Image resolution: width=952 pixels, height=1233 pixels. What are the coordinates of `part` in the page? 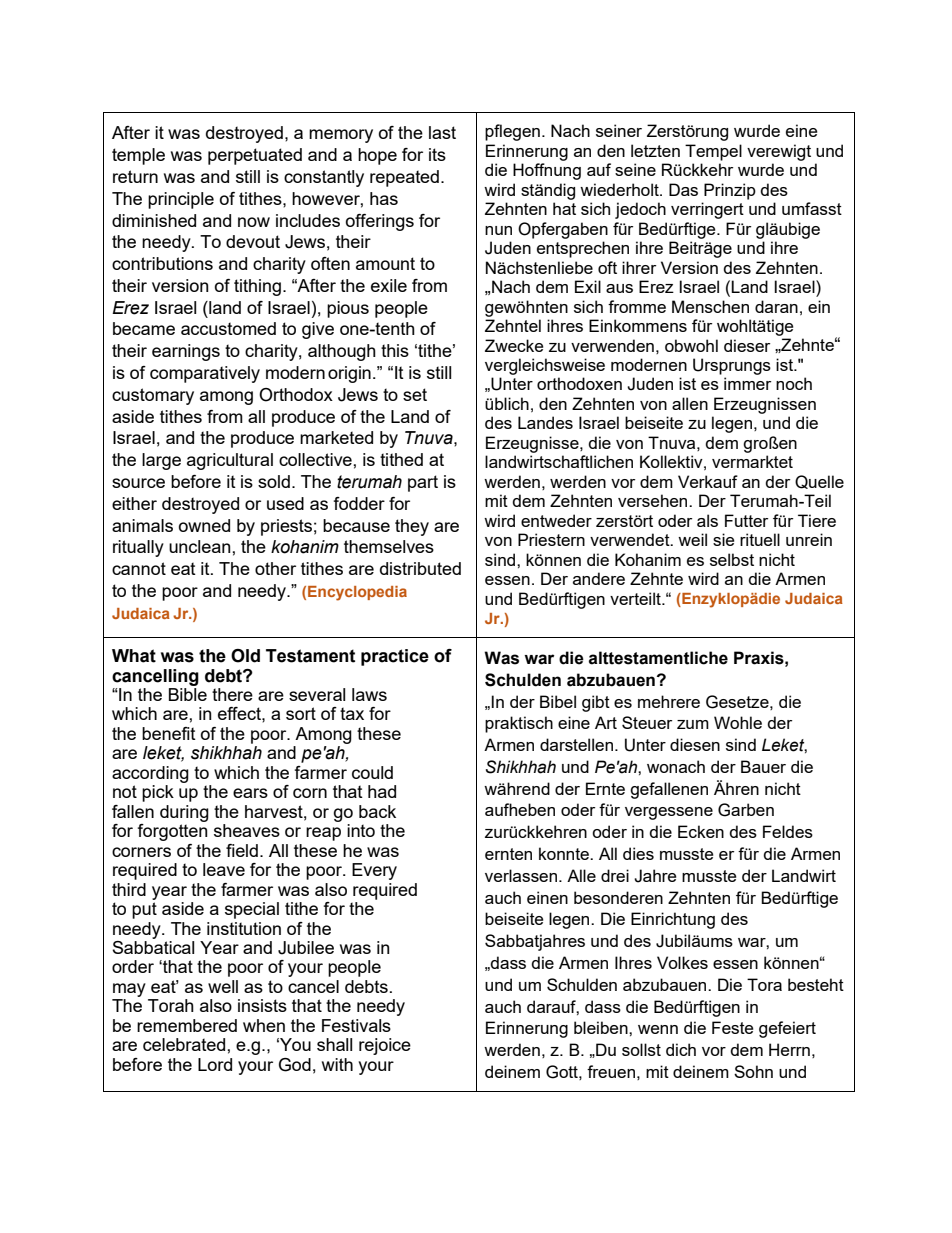 It's located at (423, 483).
